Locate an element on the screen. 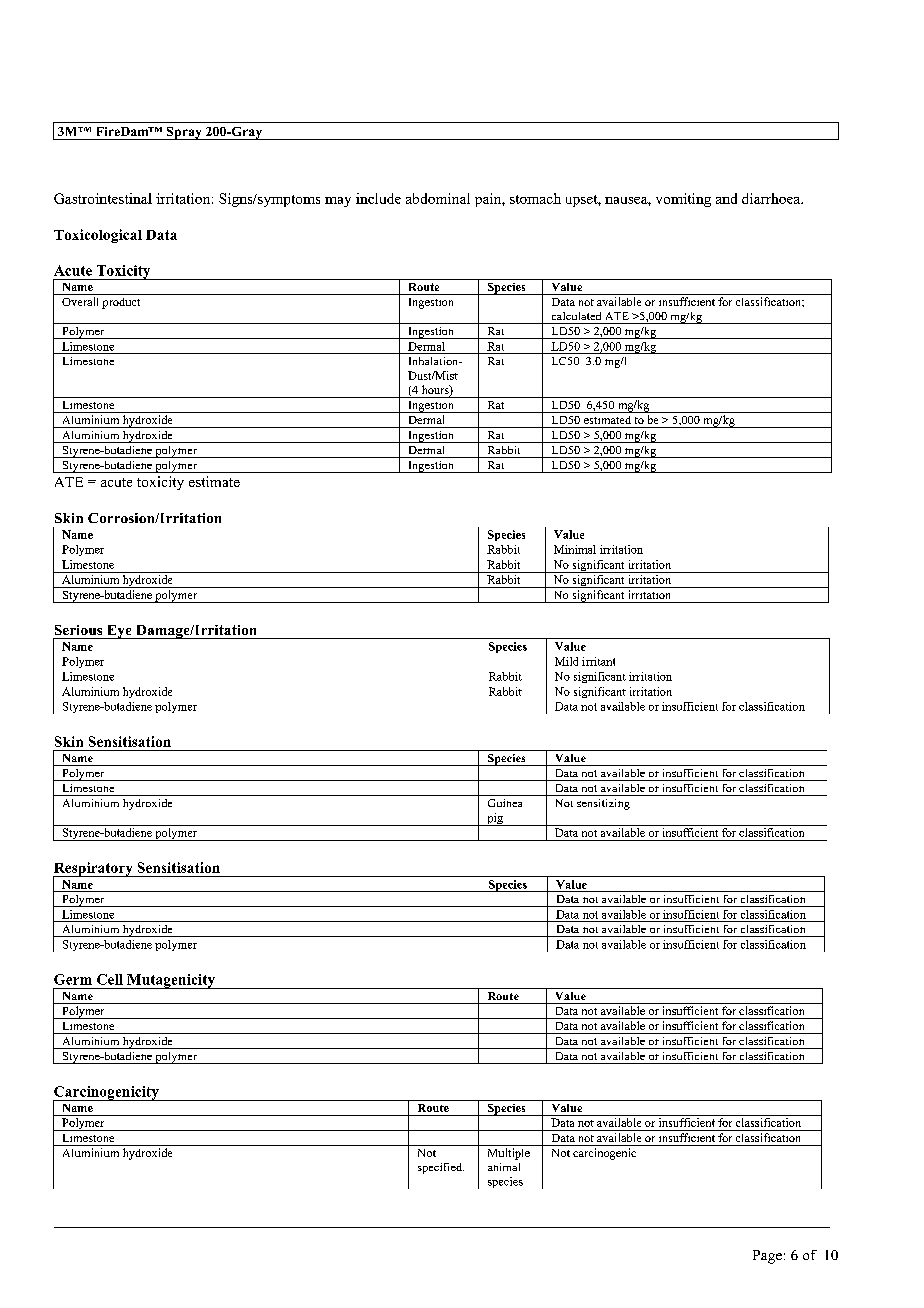 Image resolution: width=924 pixels, height=1308 pixels. Respiratory is located at coordinates (94, 870).
